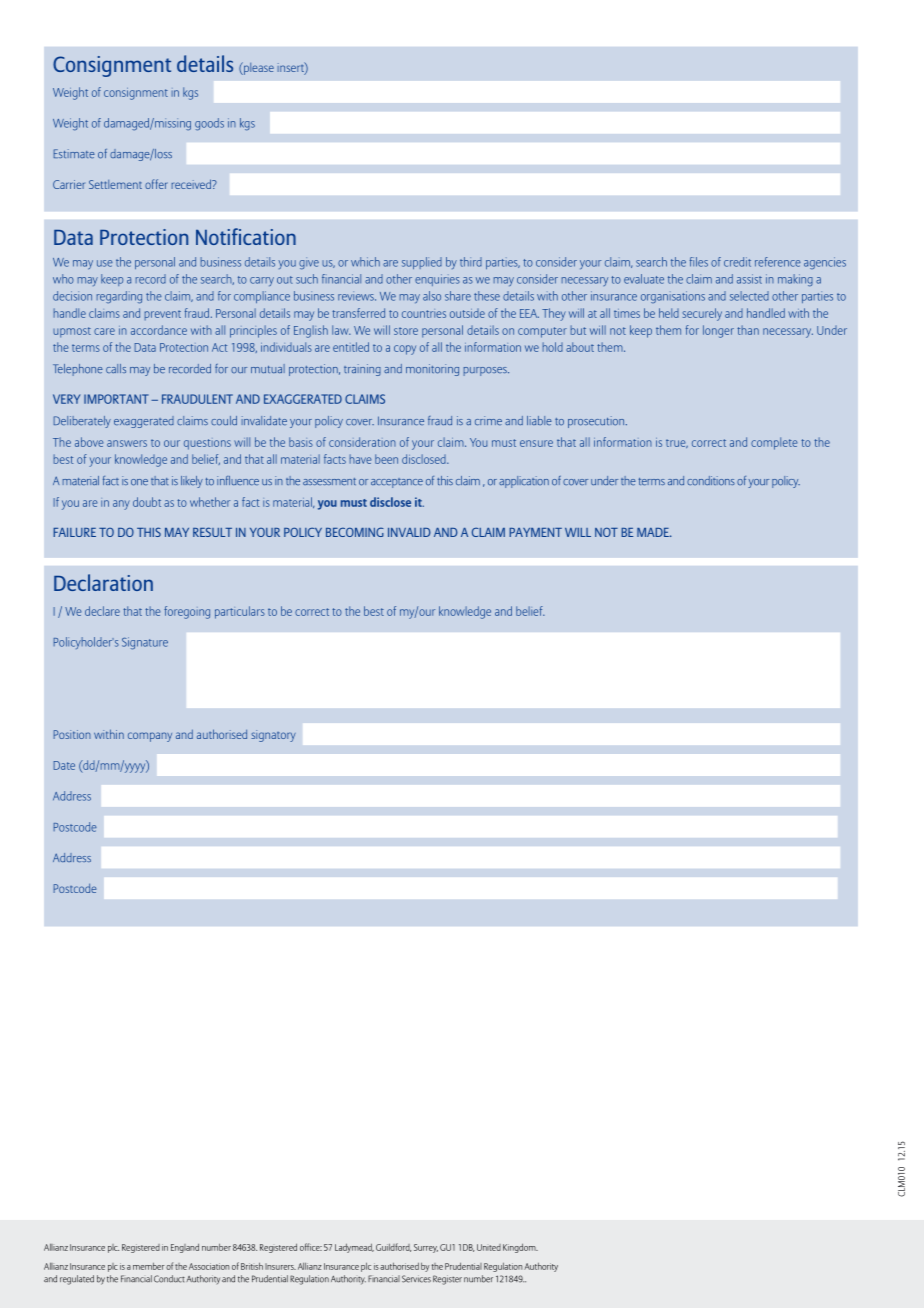 This screenshot has height=1308, width=924. Describe the element at coordinates (737, 262) in the screenshot. I see `credit` at that location.
